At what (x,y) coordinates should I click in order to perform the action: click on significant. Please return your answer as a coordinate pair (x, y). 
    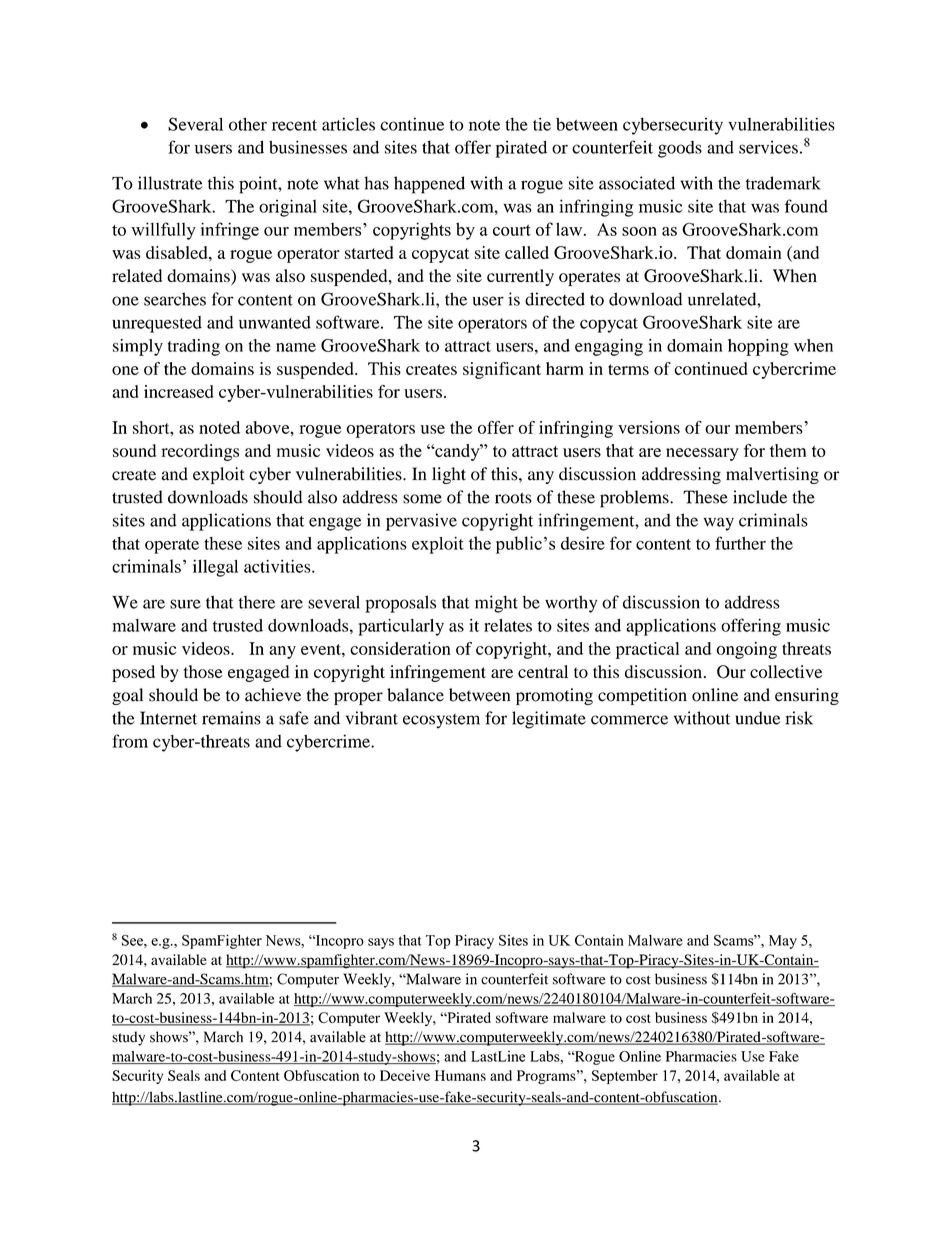
    Looking at the image, I should click on (502, 370).
